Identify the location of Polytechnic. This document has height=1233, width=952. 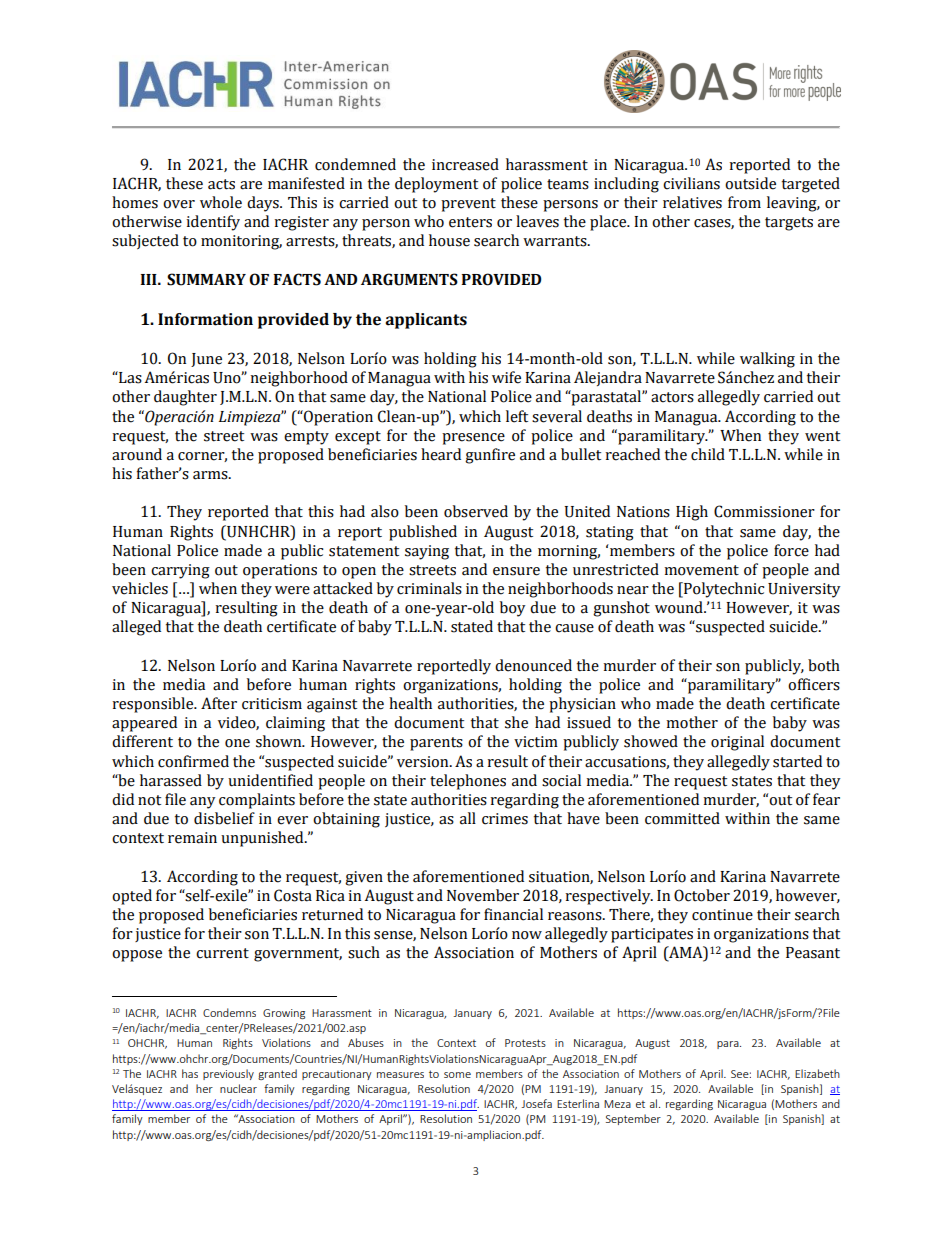
(723, 590).
